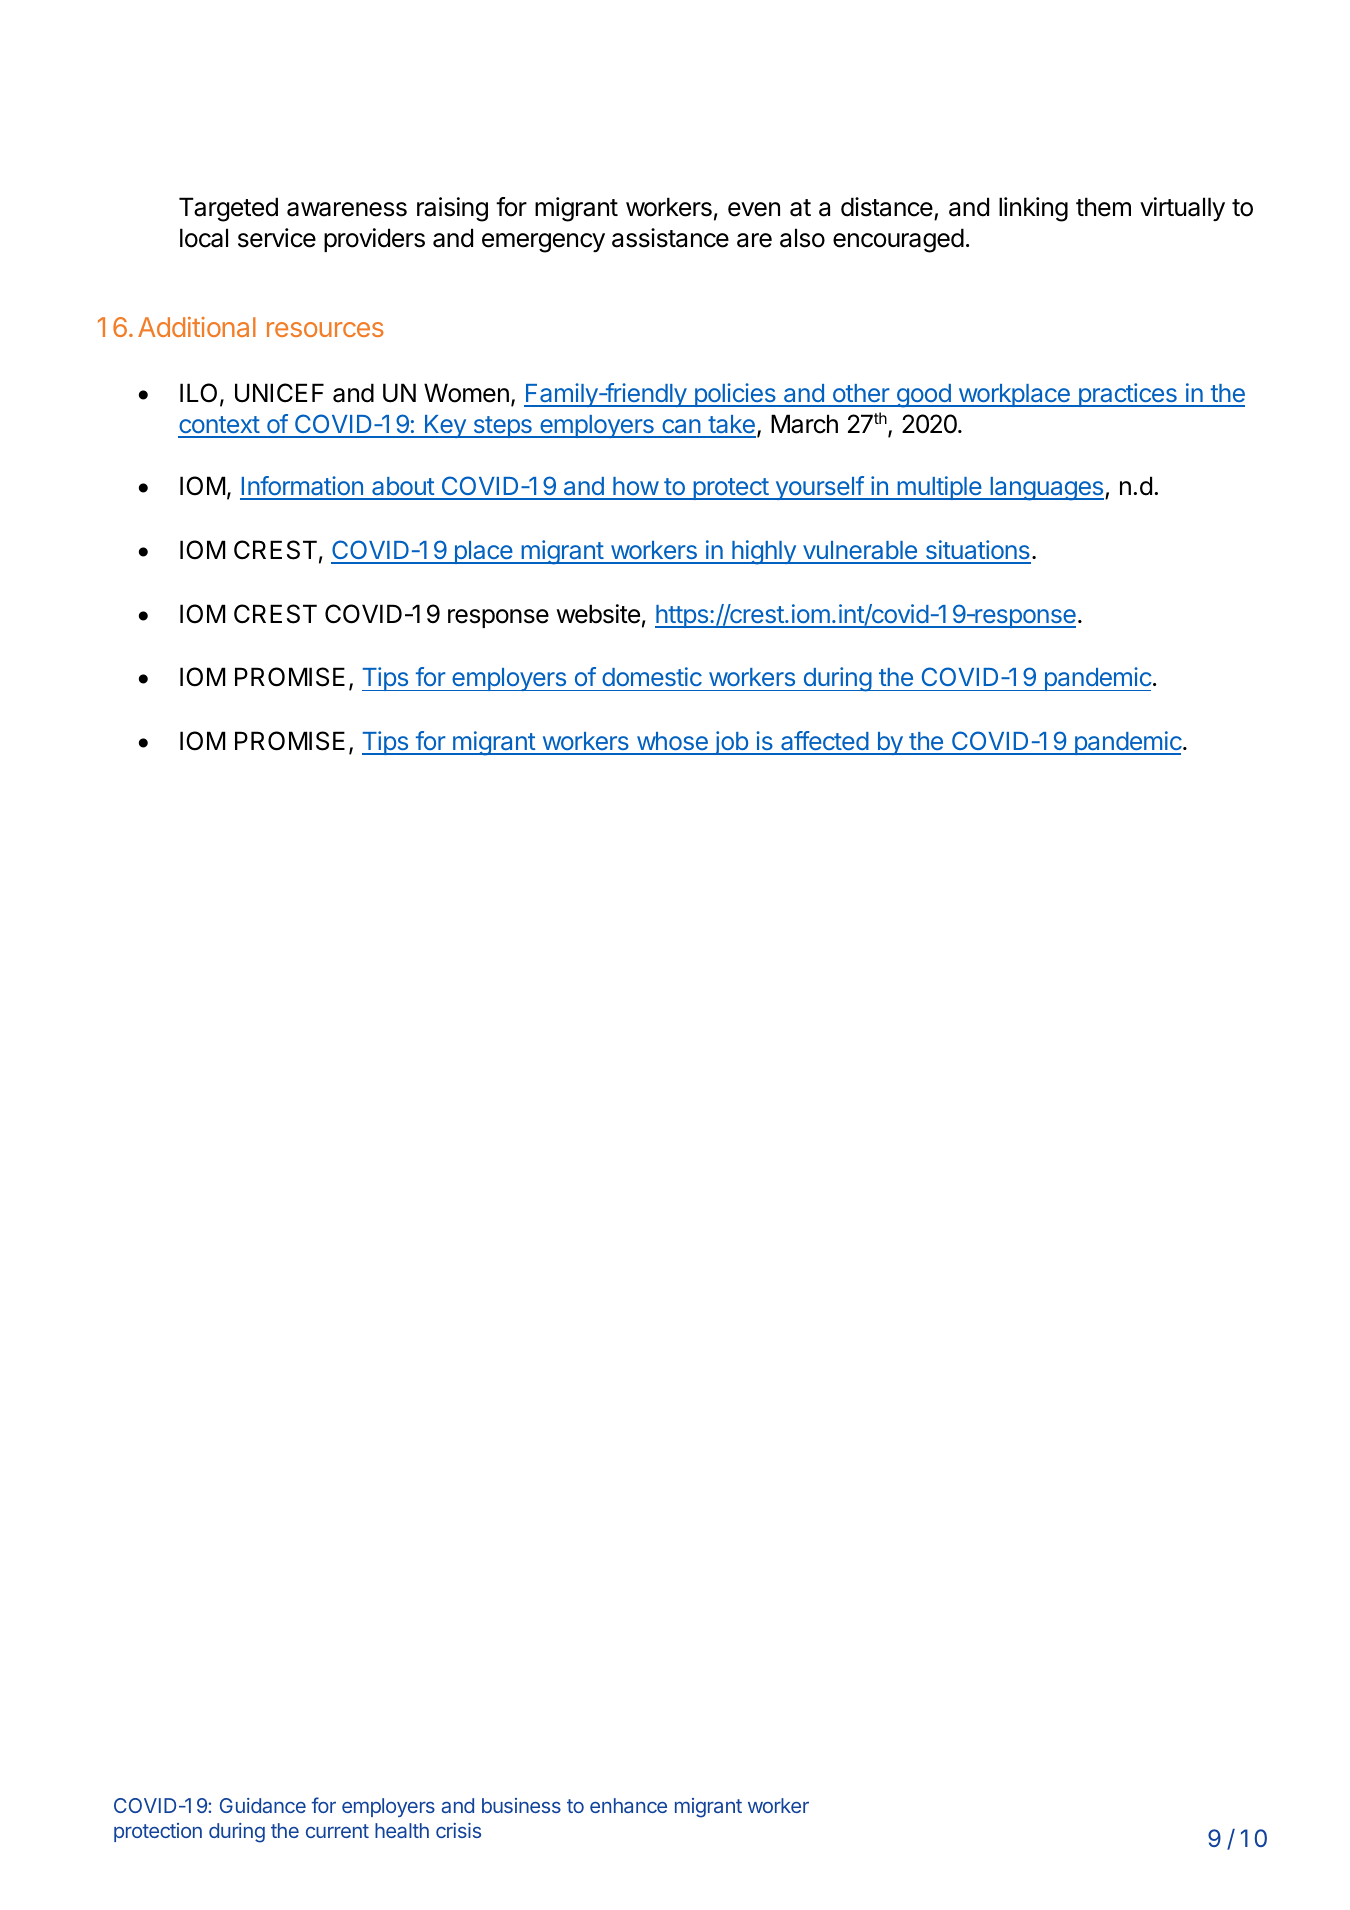  What do you see at coordinates (628, 1805) in the screenshot?
I see `enhance` at bounding box center [628, 1805].
